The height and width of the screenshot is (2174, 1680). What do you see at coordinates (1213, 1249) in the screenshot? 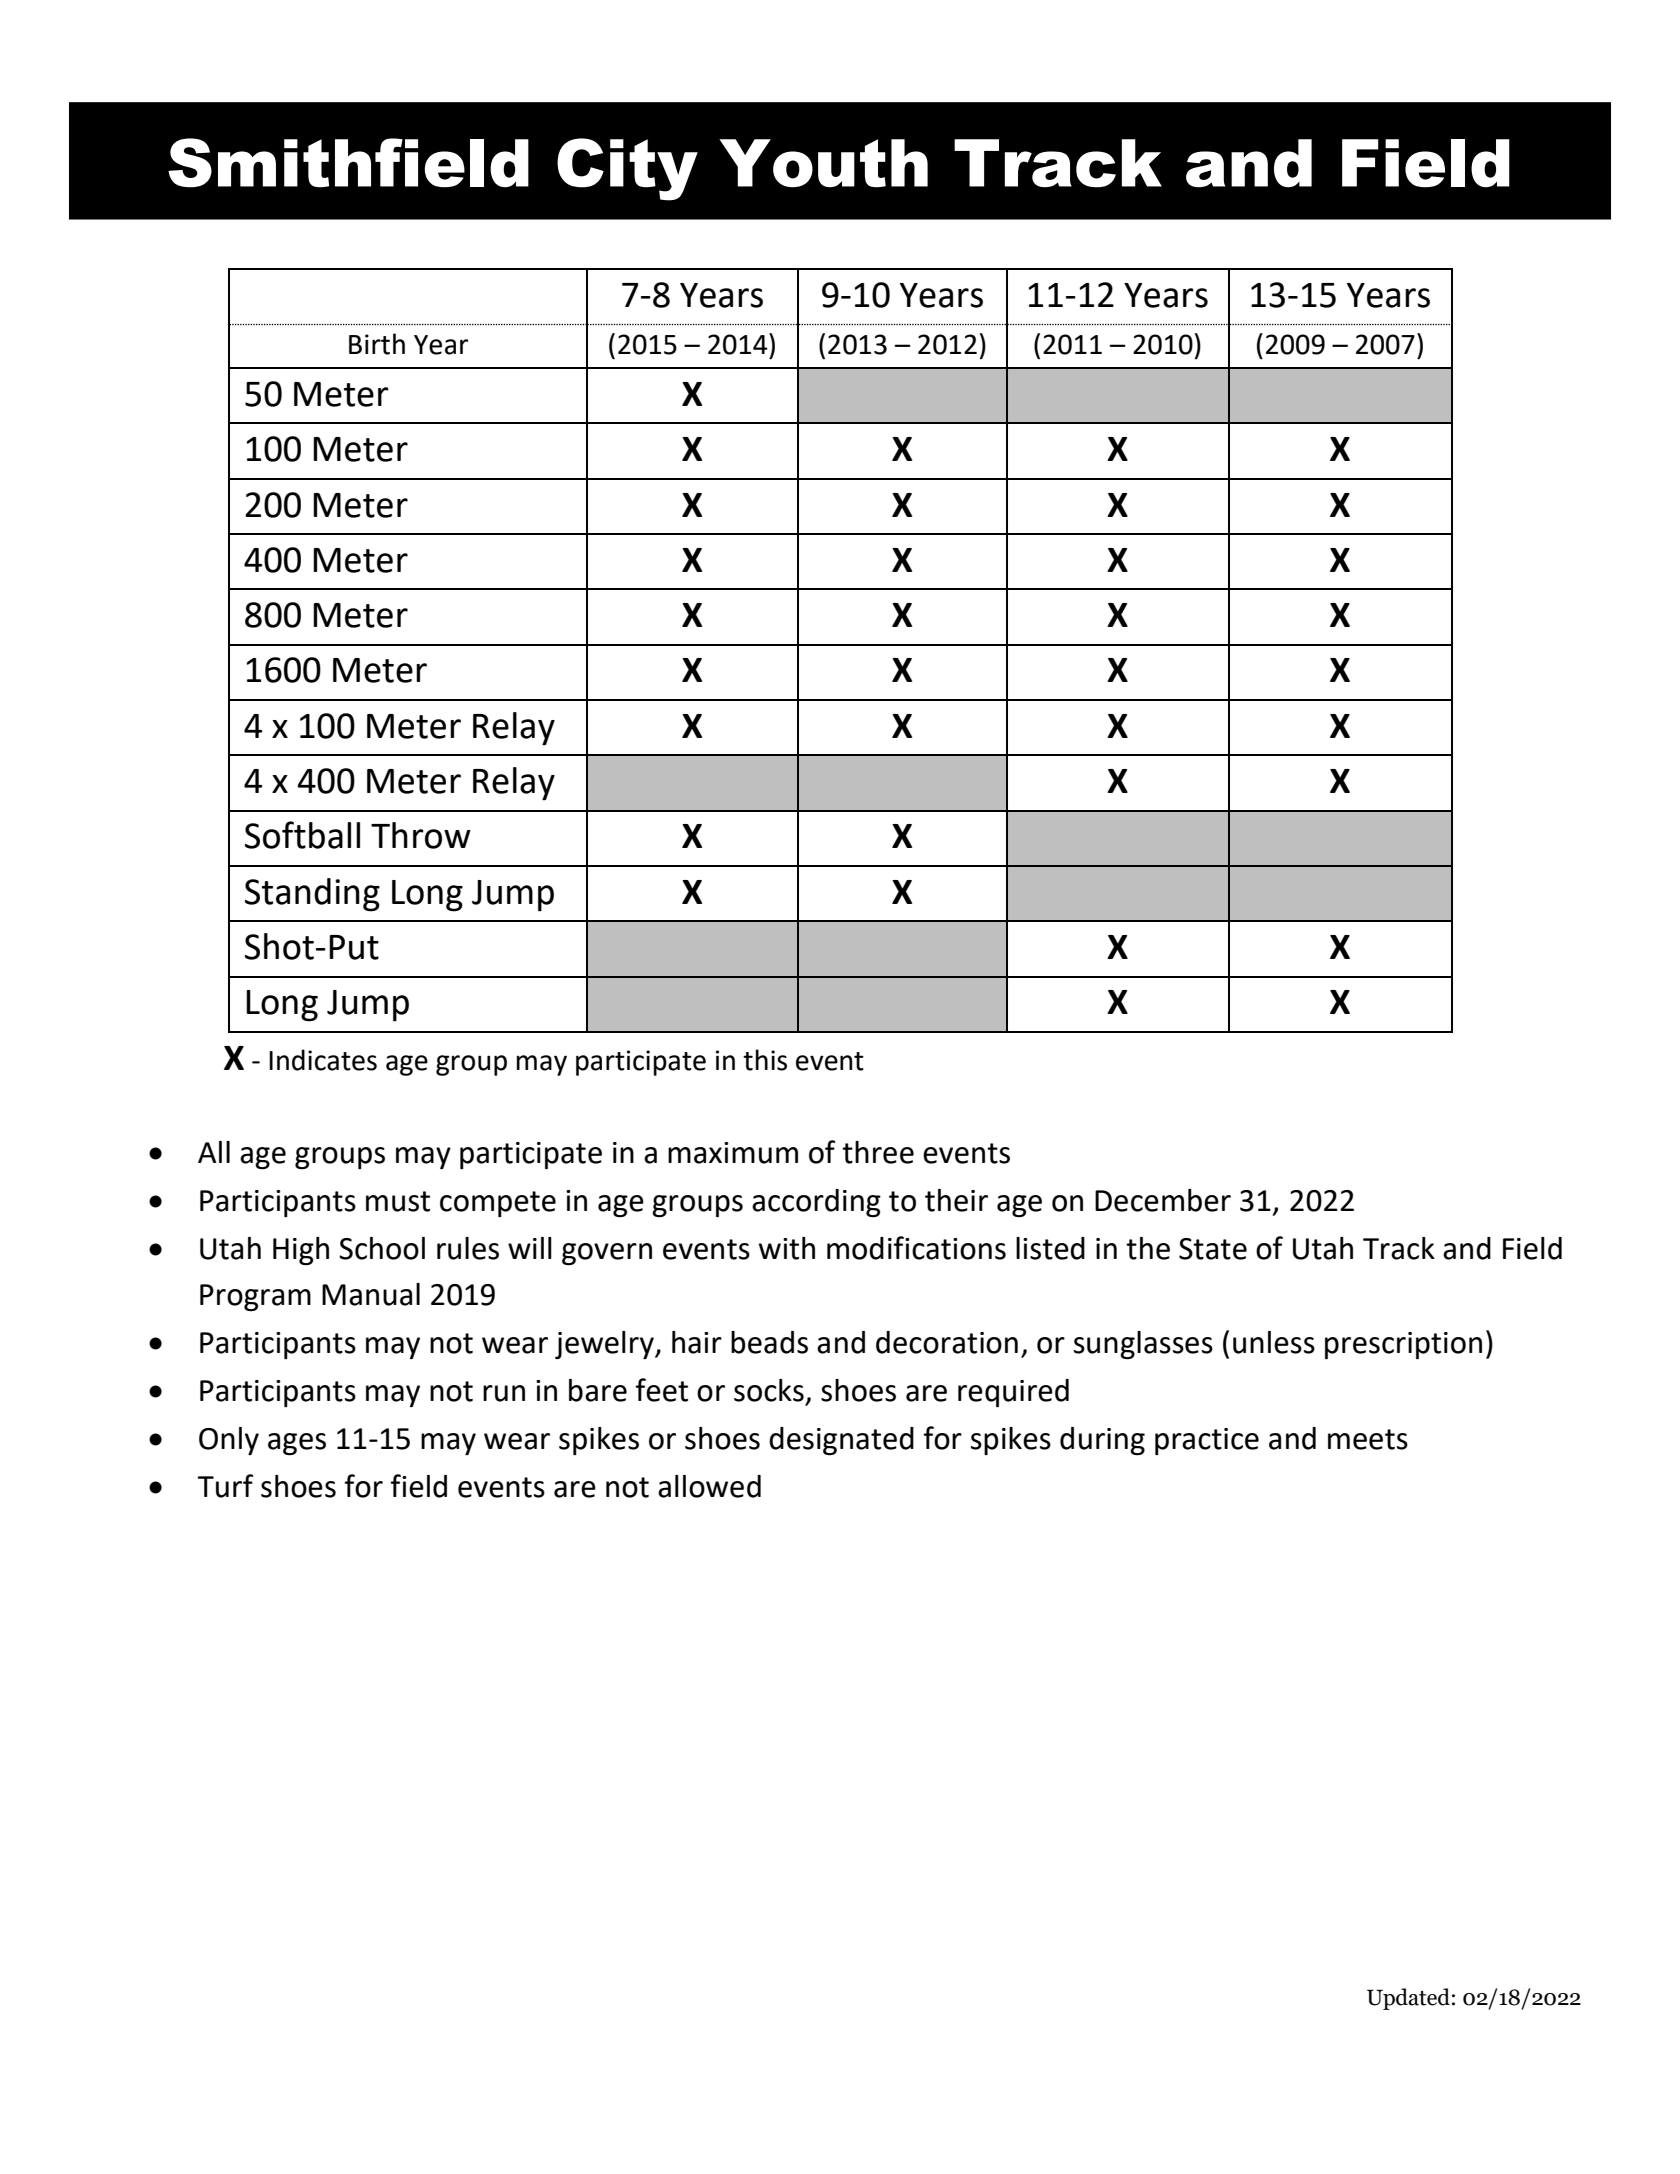
I see `State` at bounding box center [1213, 1249].
